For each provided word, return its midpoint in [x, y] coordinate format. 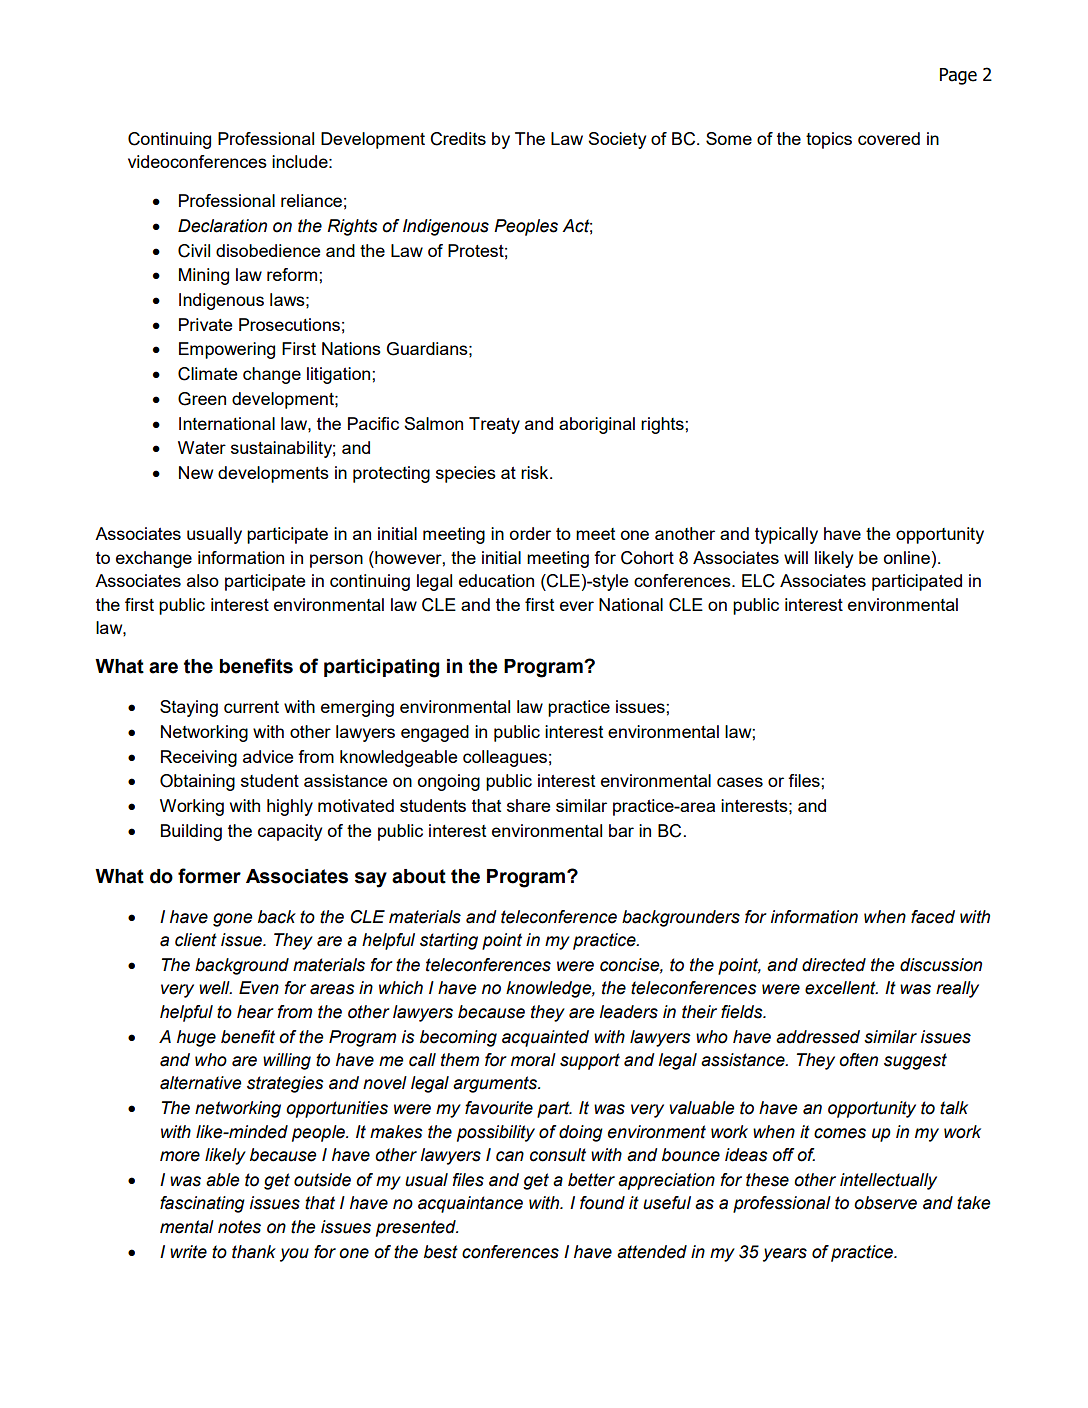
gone [232, 920]
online [907, 557]
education [496, 580]
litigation [340, 375]
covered [889, 138]
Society [617, 140]
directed [834, 965]
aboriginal [597, 425]
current [251, 707]
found [602, 1203]
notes [239, 1227]
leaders [628, 1012]
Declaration [222, 226]
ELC [758, 581]
